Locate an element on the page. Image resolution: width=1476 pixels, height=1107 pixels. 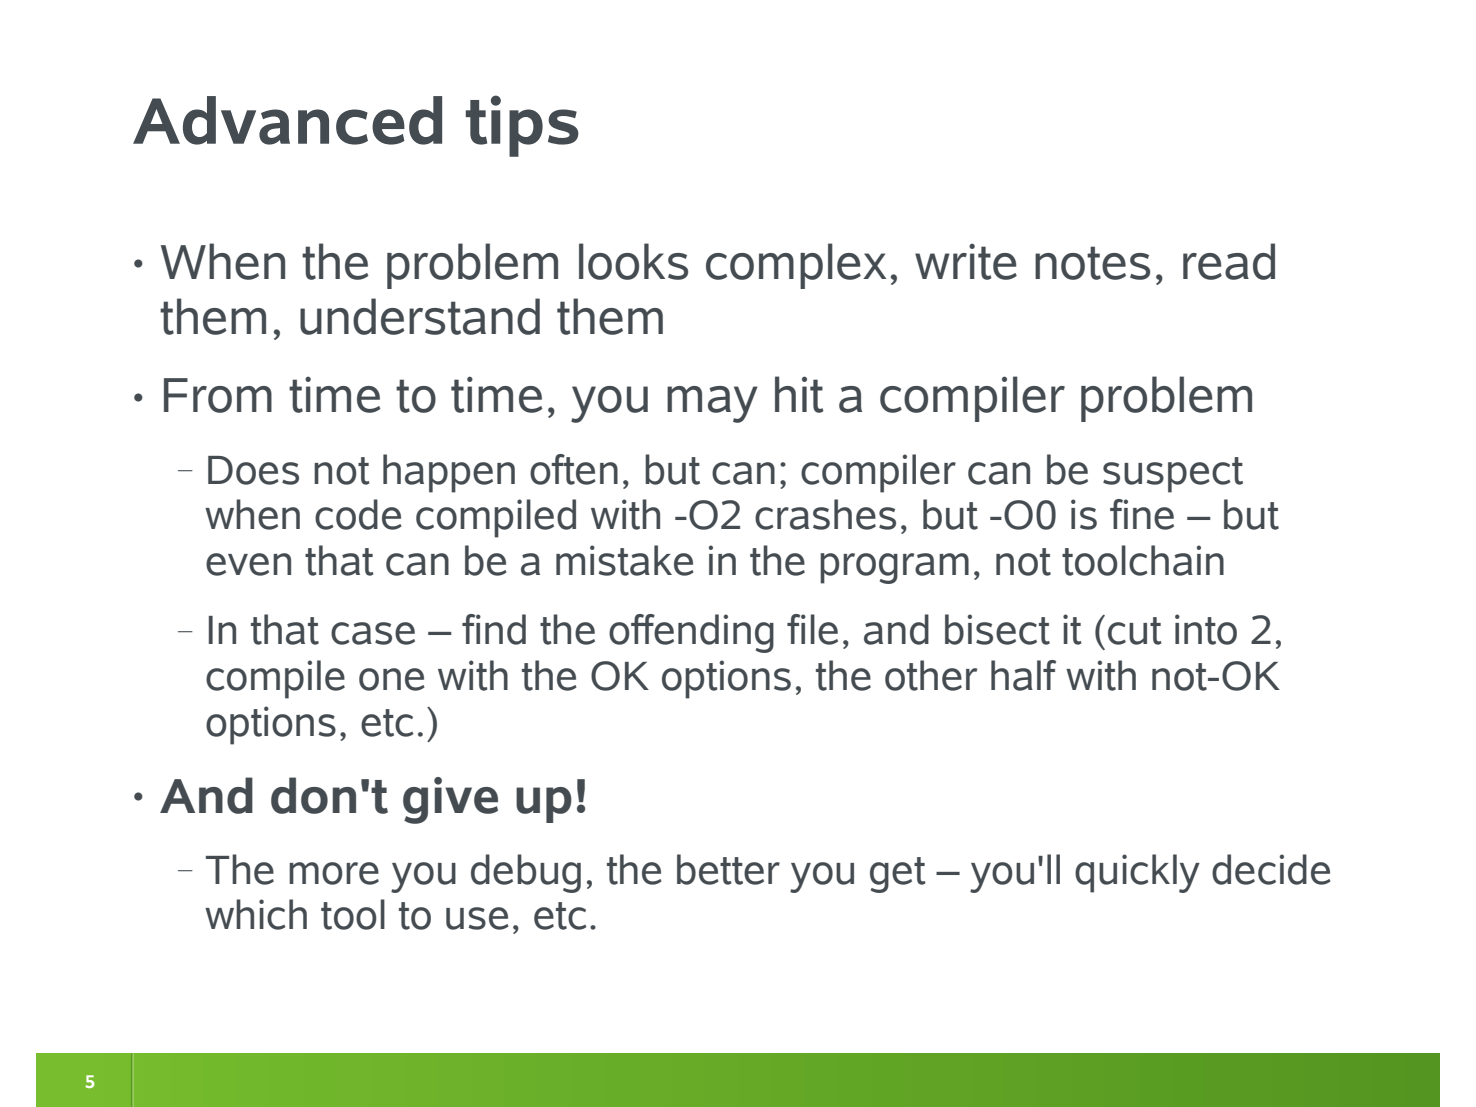
Advanced is located at coordinates (287, 120).
